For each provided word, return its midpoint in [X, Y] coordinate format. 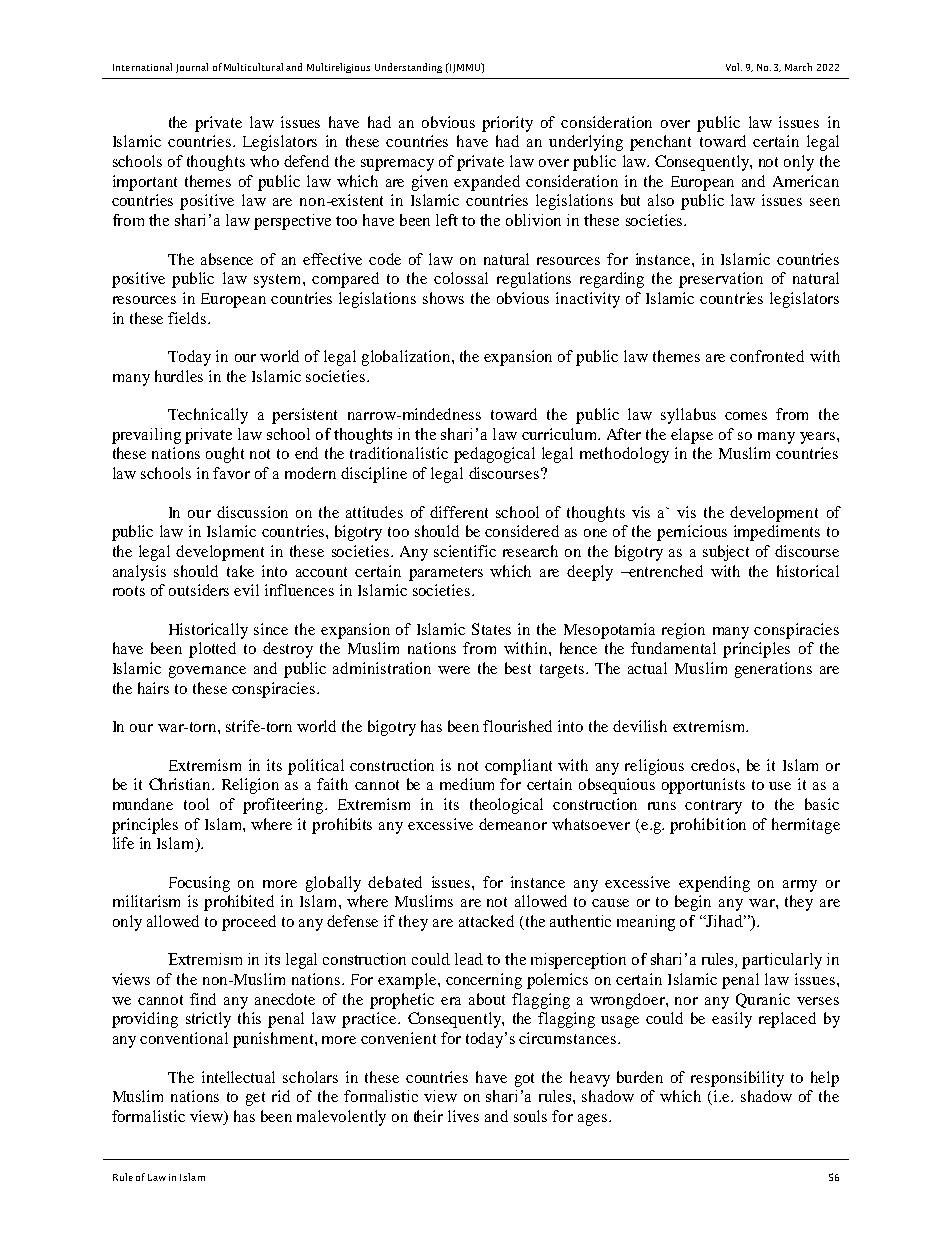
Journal [192, 68]
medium [467, 784]
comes [746, 416]
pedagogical [494, 455]
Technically [208, 416]
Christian [181, 784]
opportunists [703, 786]
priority [507, 124]
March [798, 67]
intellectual [238, 1077]
